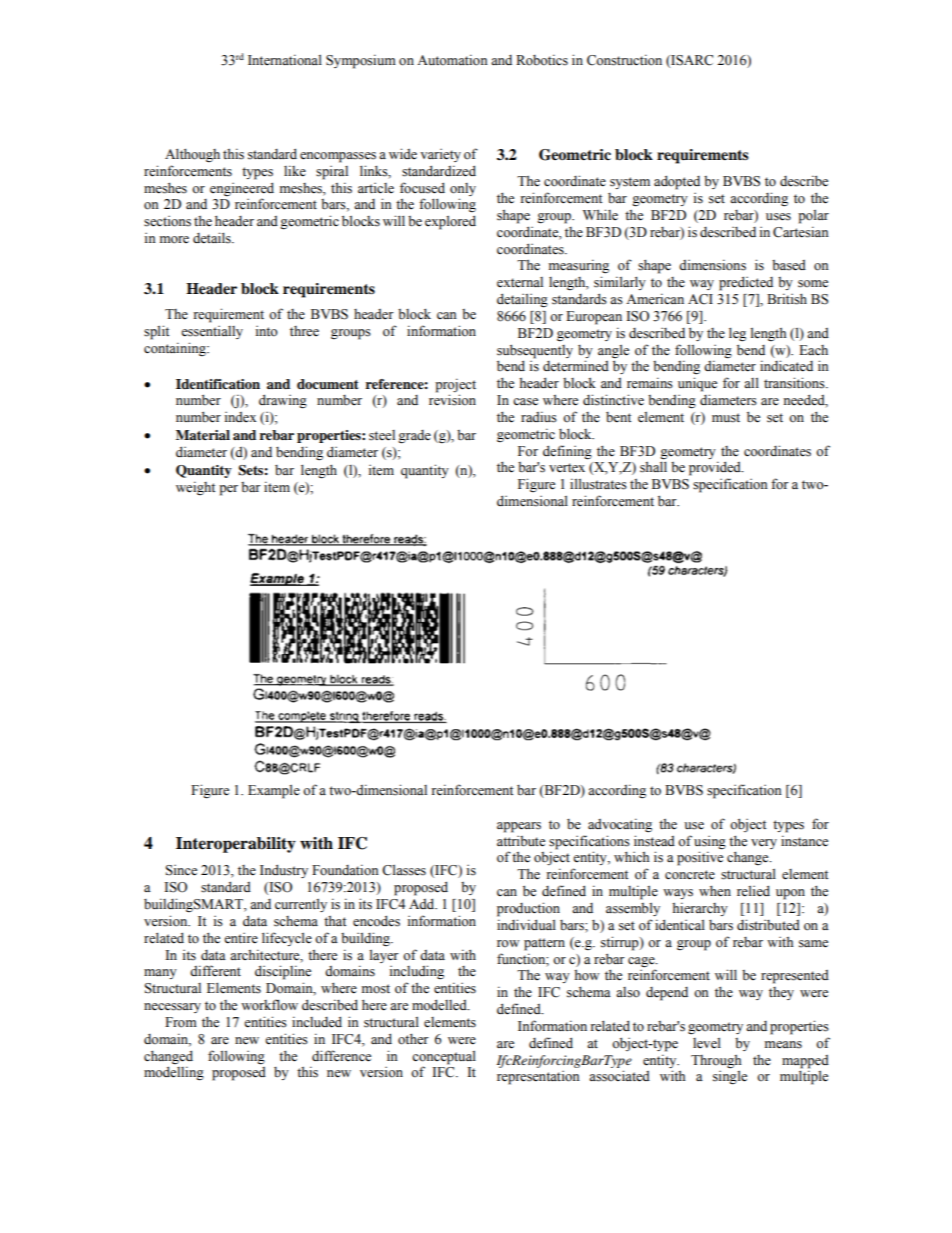 The image size is (952, 1233). What do you see at coordinates (710, 843) in the page?
I see `using` at bounding box center [710, 843].
